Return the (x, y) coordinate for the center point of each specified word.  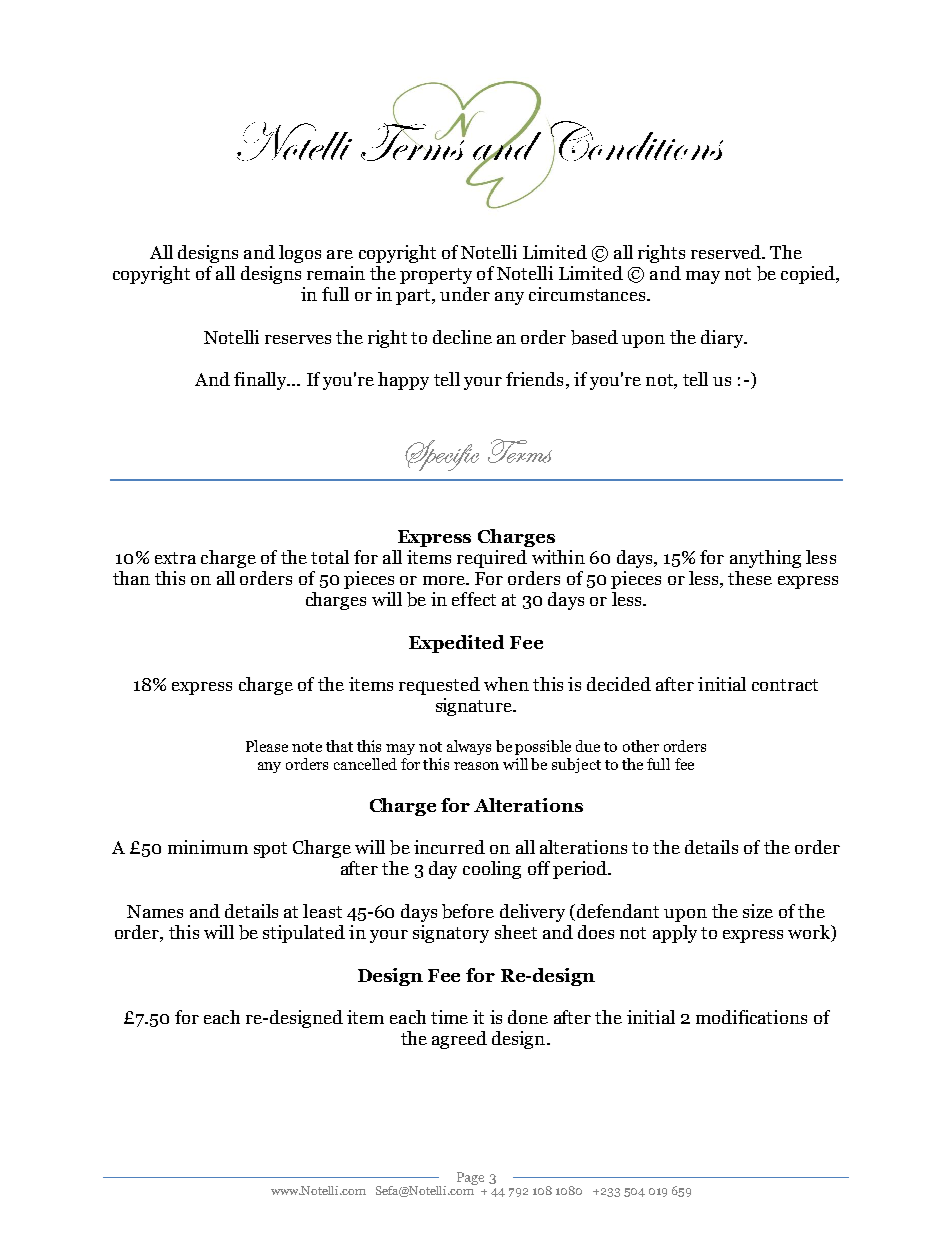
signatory (451, 934)
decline (462, 337)
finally (261, 381)
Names (155, 911)
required (492, 559)
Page (470, 1178)
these (750, 578)
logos (300, 254)
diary (723, 339)
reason (476, 766)
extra (175, 558)
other (641, 746)
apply (675, 934)
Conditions (636, 142)
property (436, 276)
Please (267, 746)
